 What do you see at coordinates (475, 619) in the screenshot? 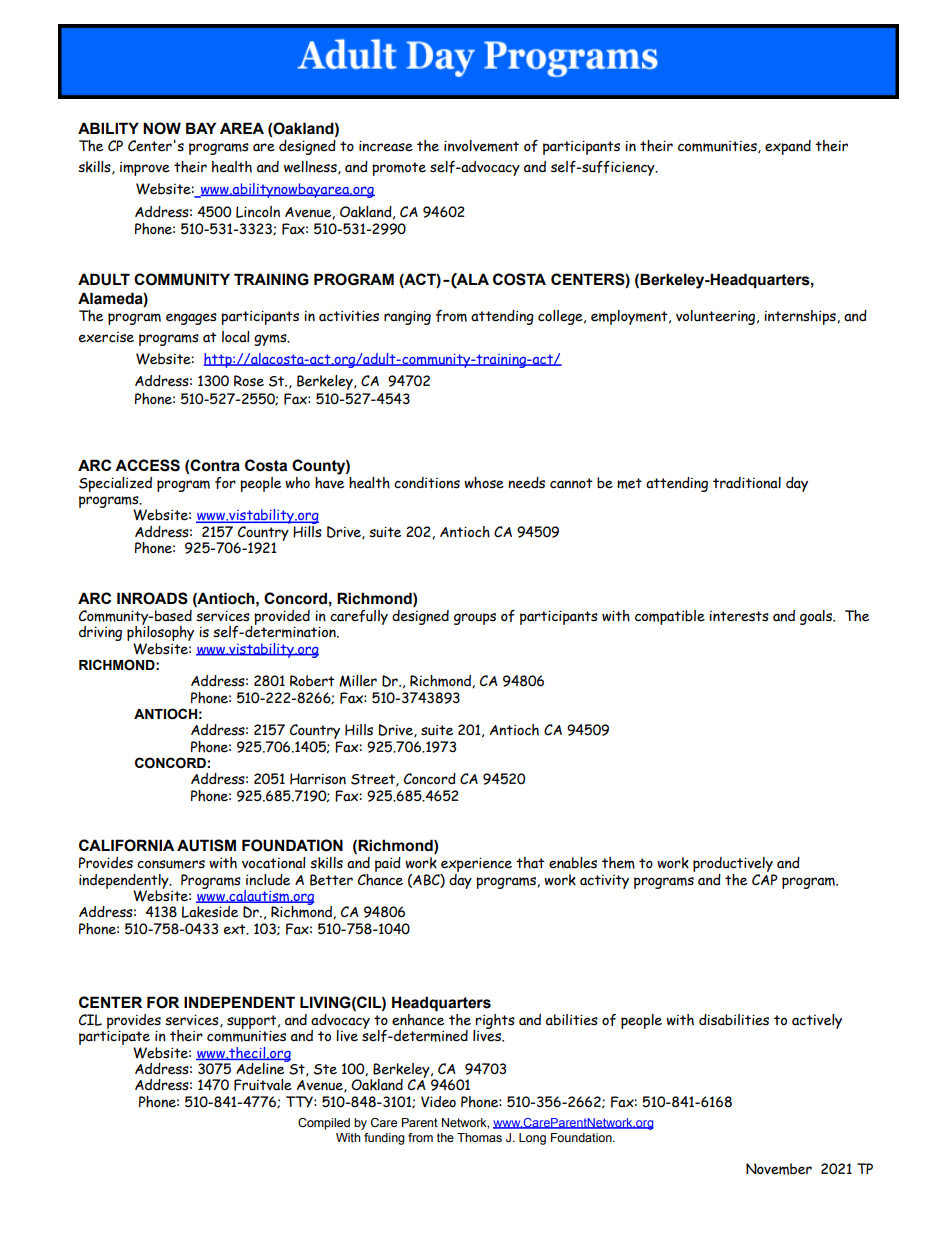
I see `groups` at bounding box center [475, 619].
